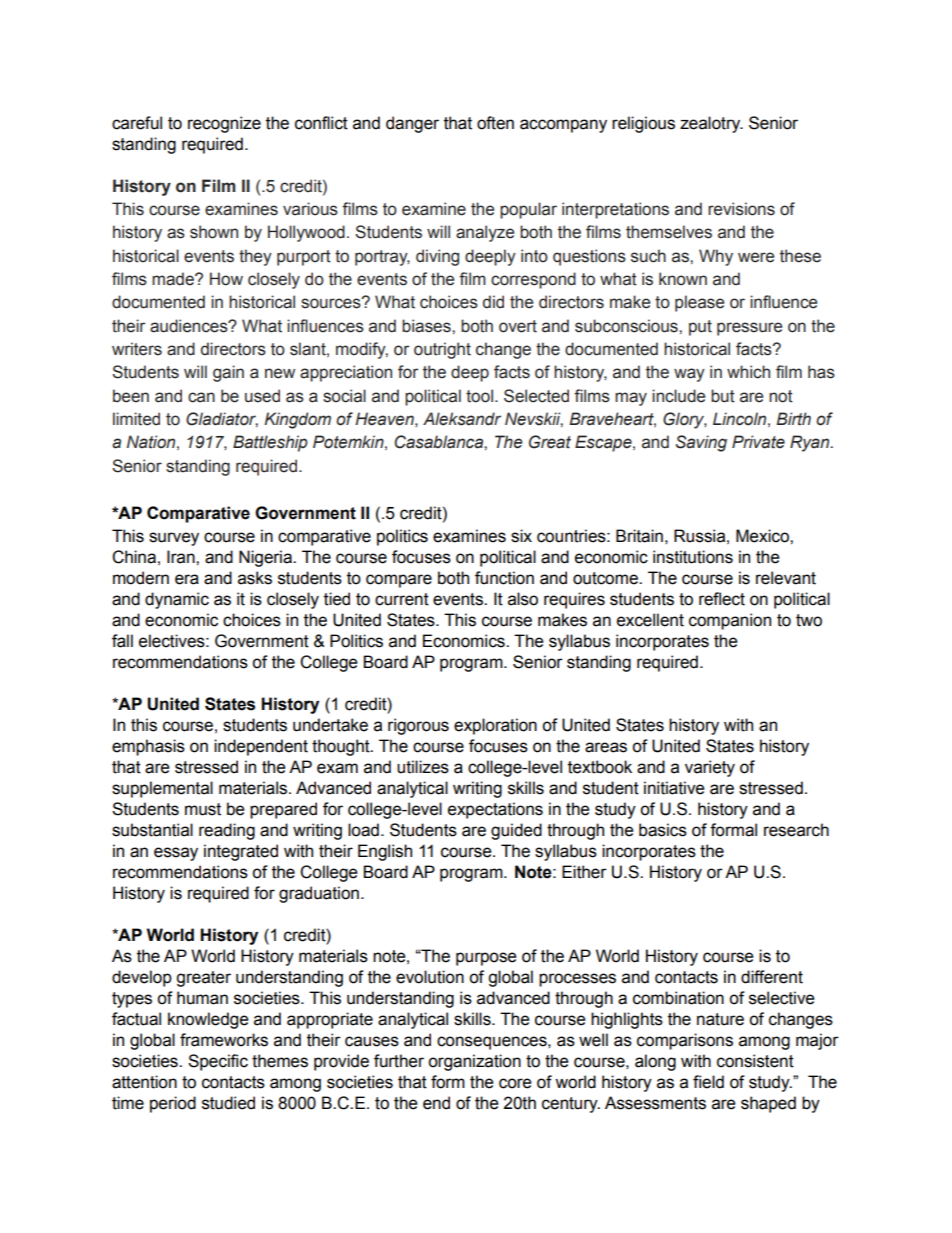 This screenshot has height=1233, width=952. Describe the element at coordinates (224, 124) in the screenshot. I see `recognize` at that location.
